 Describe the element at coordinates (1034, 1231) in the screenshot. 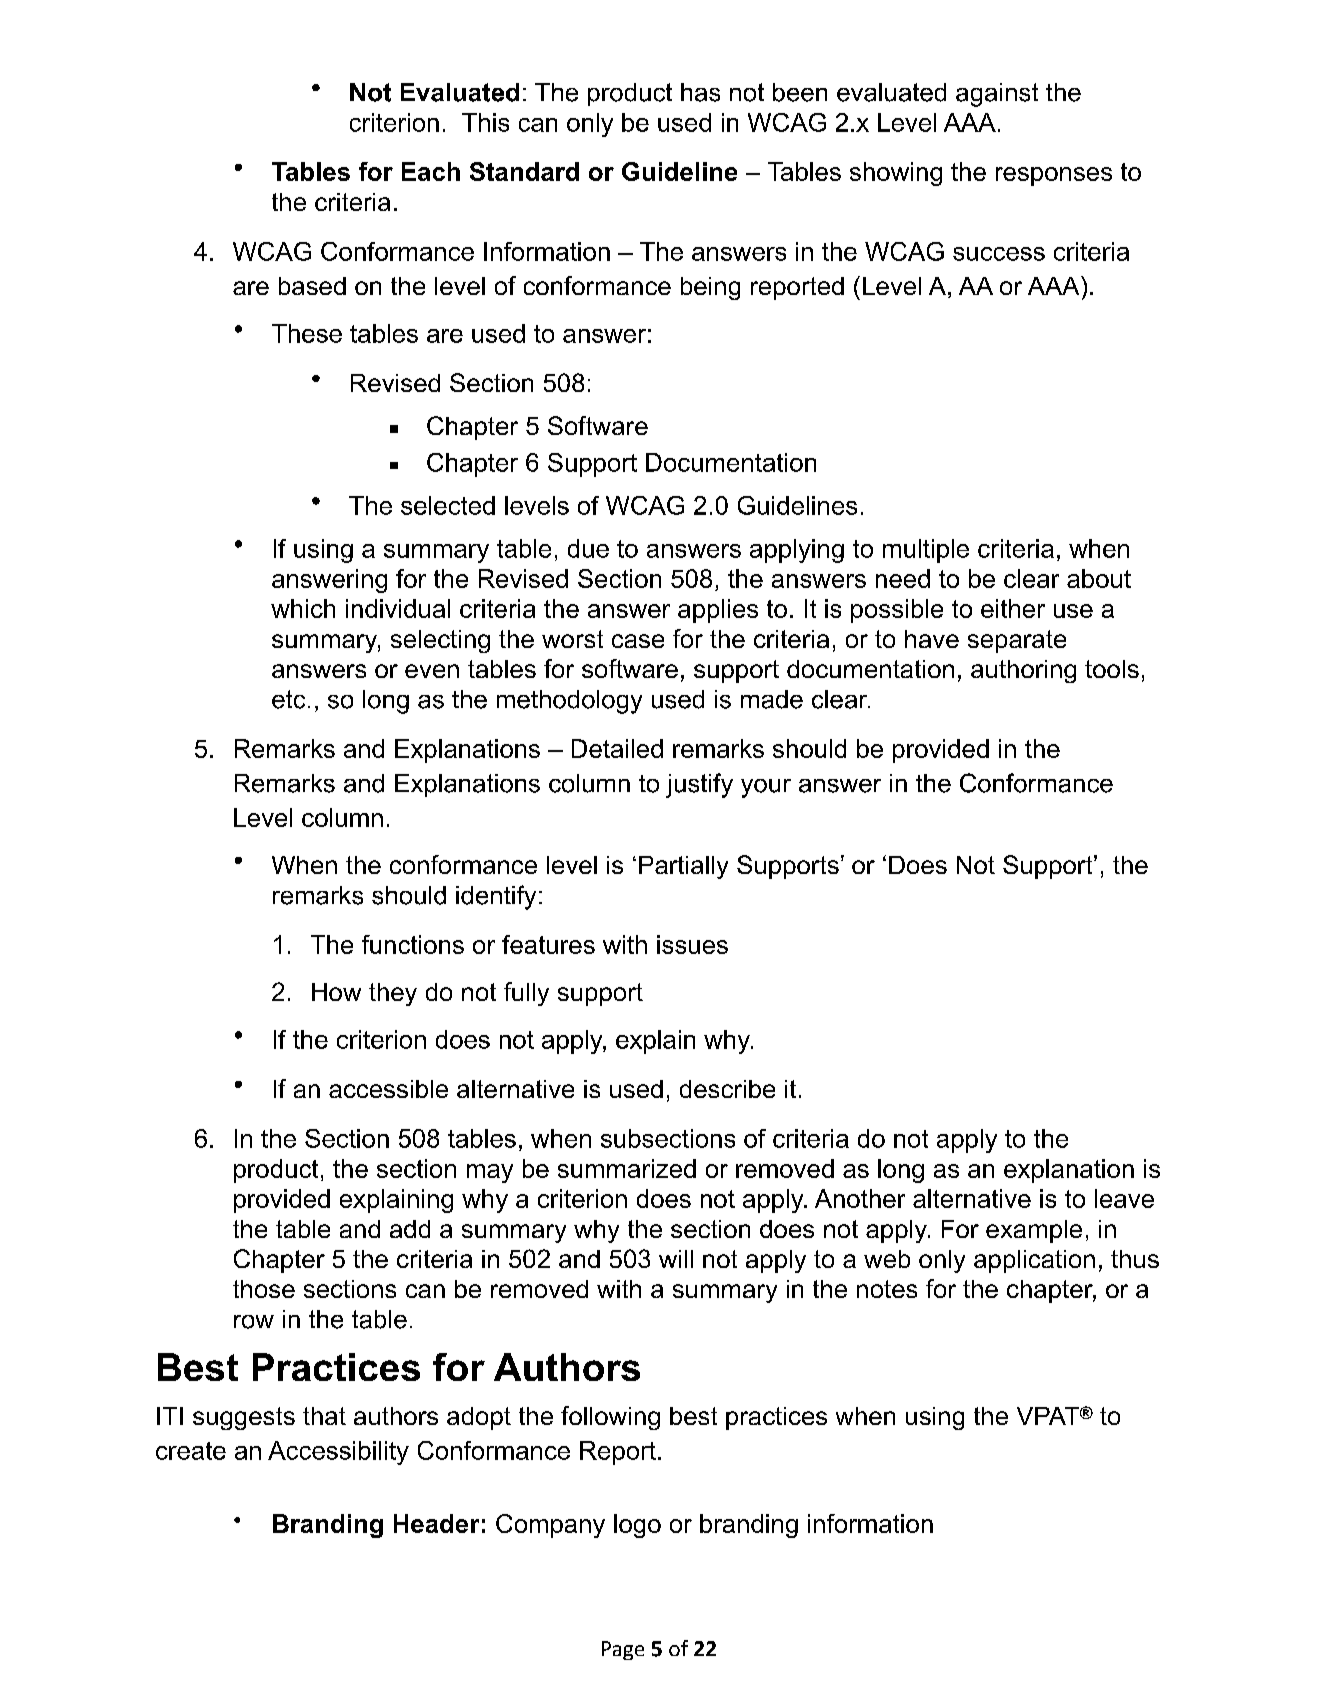

I see `example` at that location.
